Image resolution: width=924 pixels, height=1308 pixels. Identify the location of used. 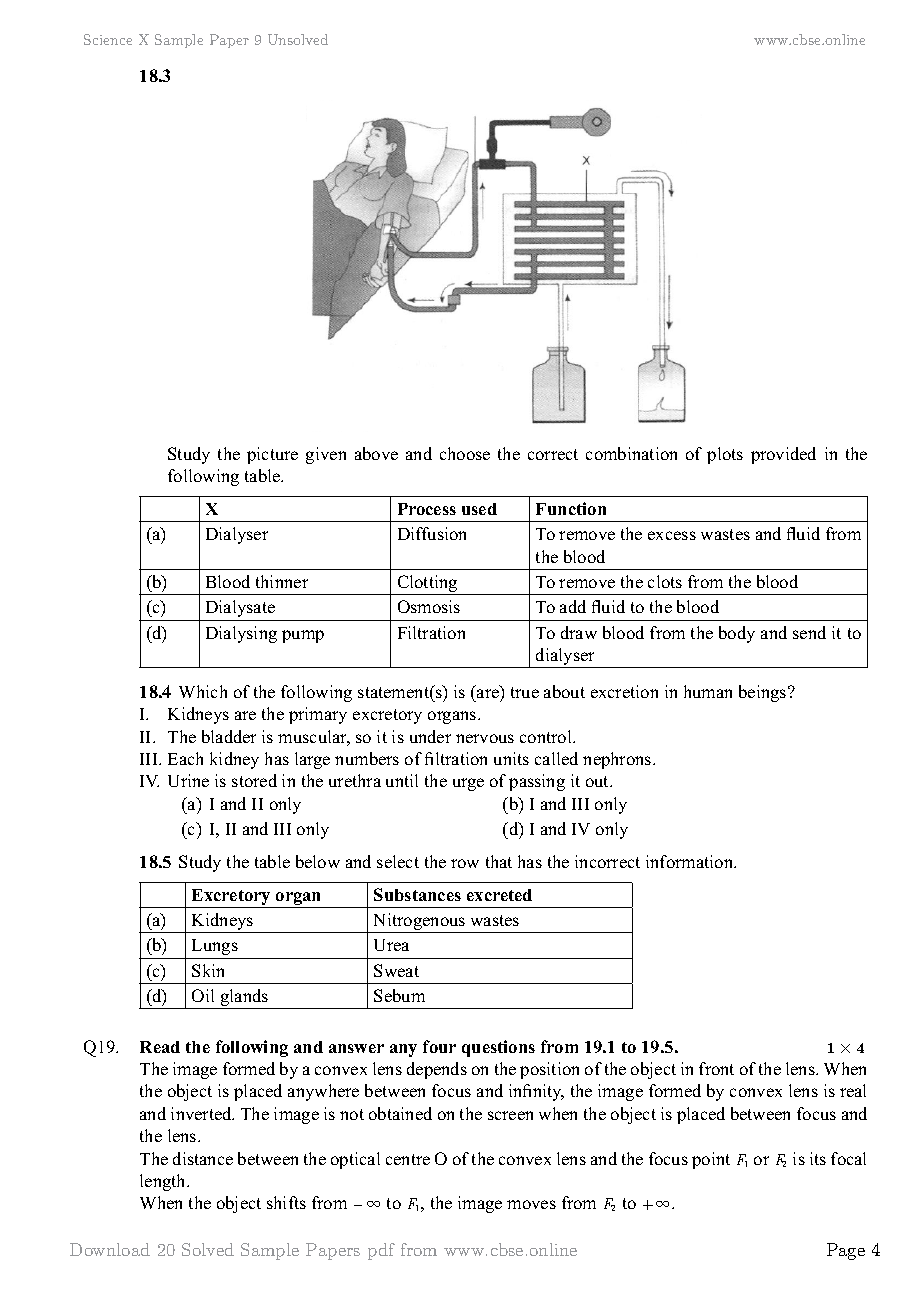
(479, 509).
